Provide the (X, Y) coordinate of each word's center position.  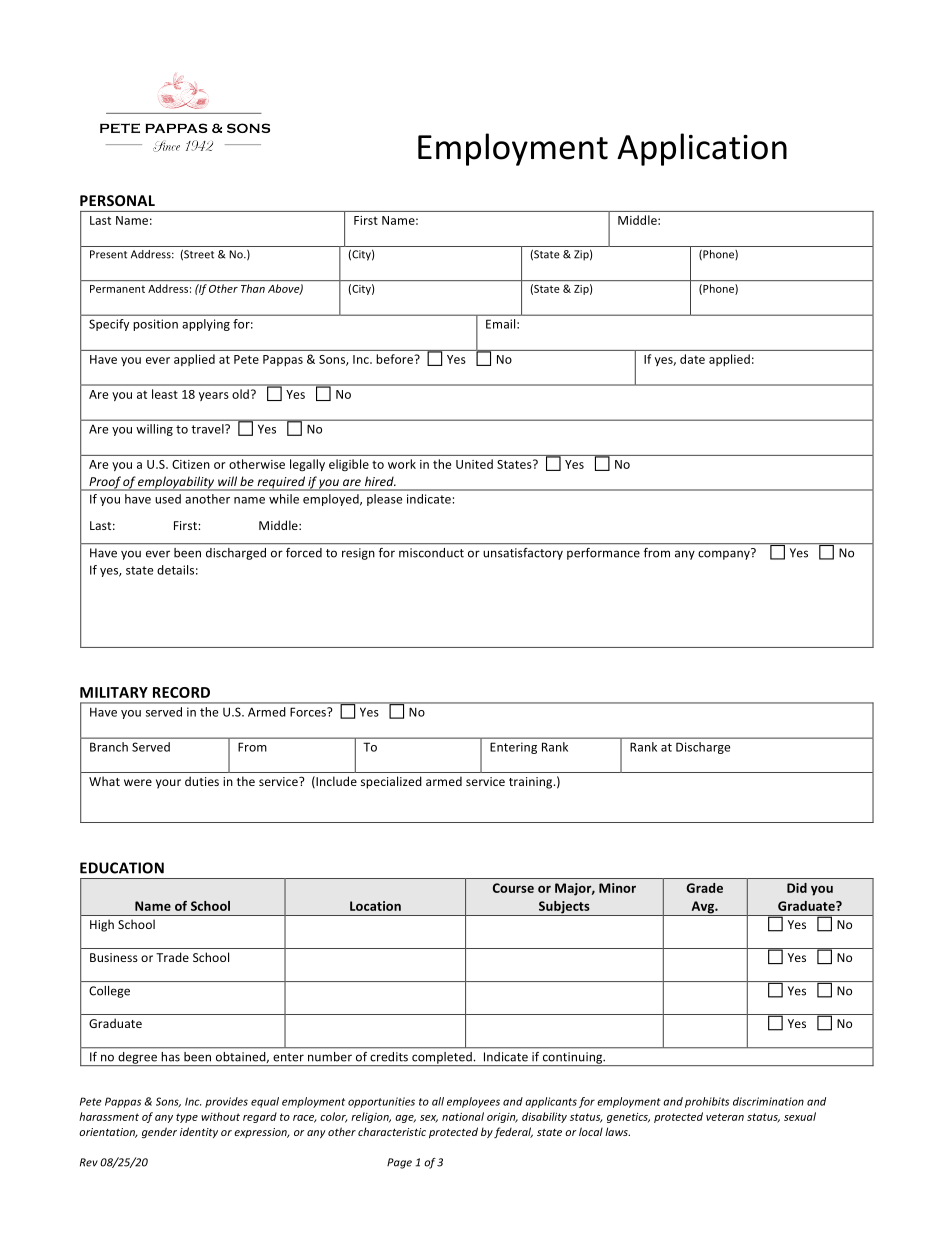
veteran (725, 1117)
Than (253, 288)
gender (159, 1132)
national (463, 1116)
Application (702, 149)
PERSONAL (117, 200)
